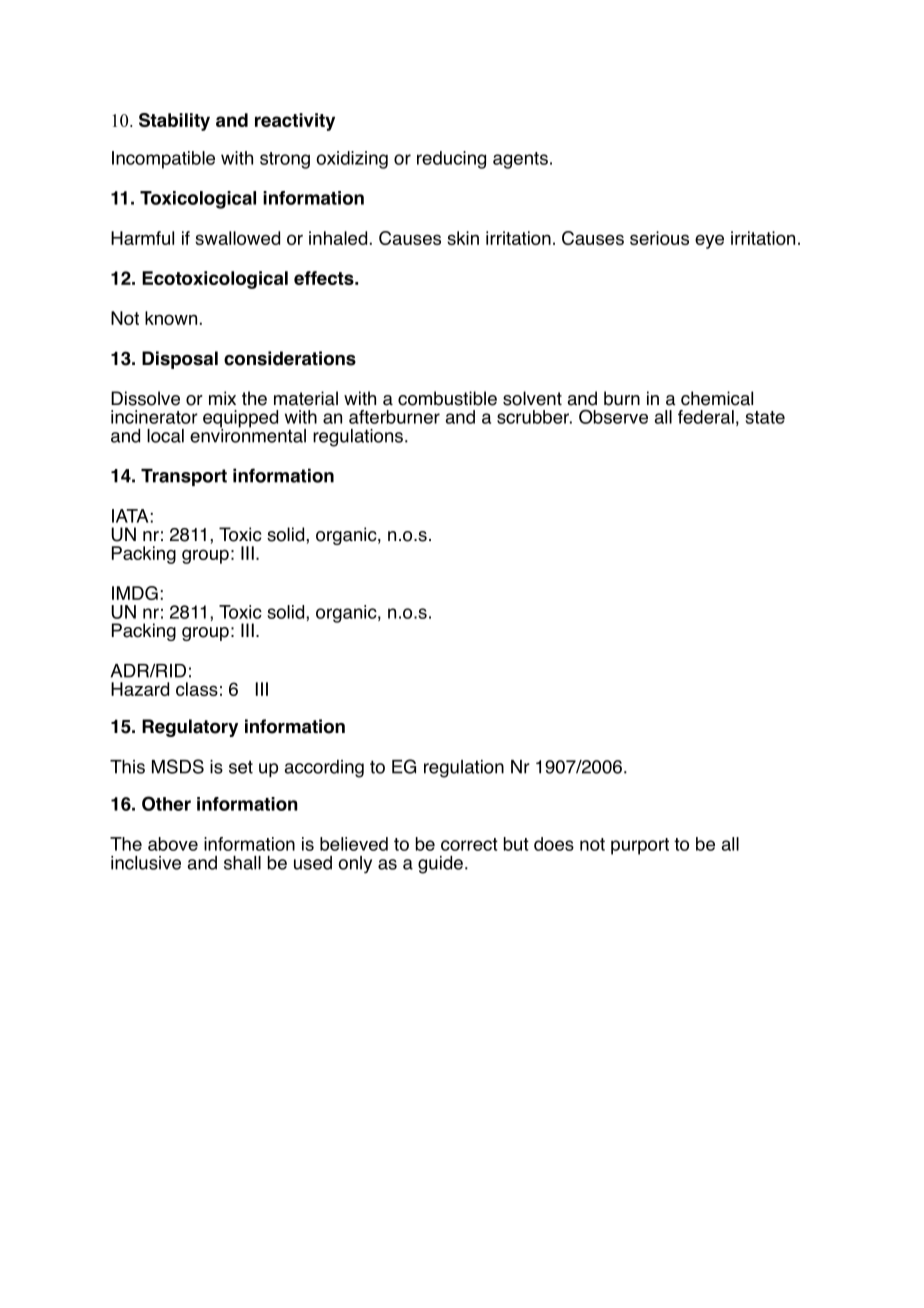 The image size is (924, 1308). What do you see at coordinates (173, 844) in the image?
I see `above` at bounding box center [173, 844].
